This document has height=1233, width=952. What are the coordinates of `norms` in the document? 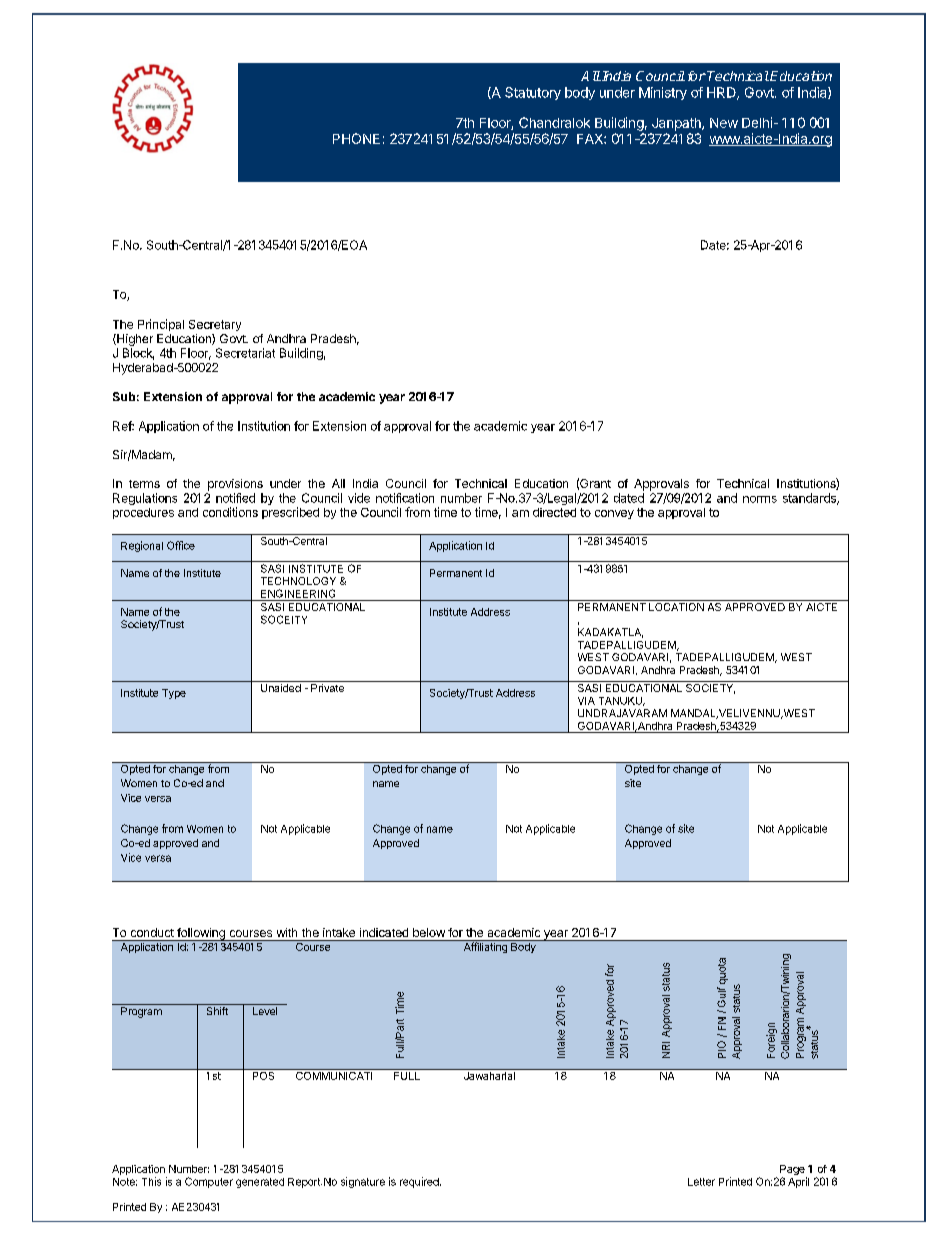 It's located at (760, 499).
